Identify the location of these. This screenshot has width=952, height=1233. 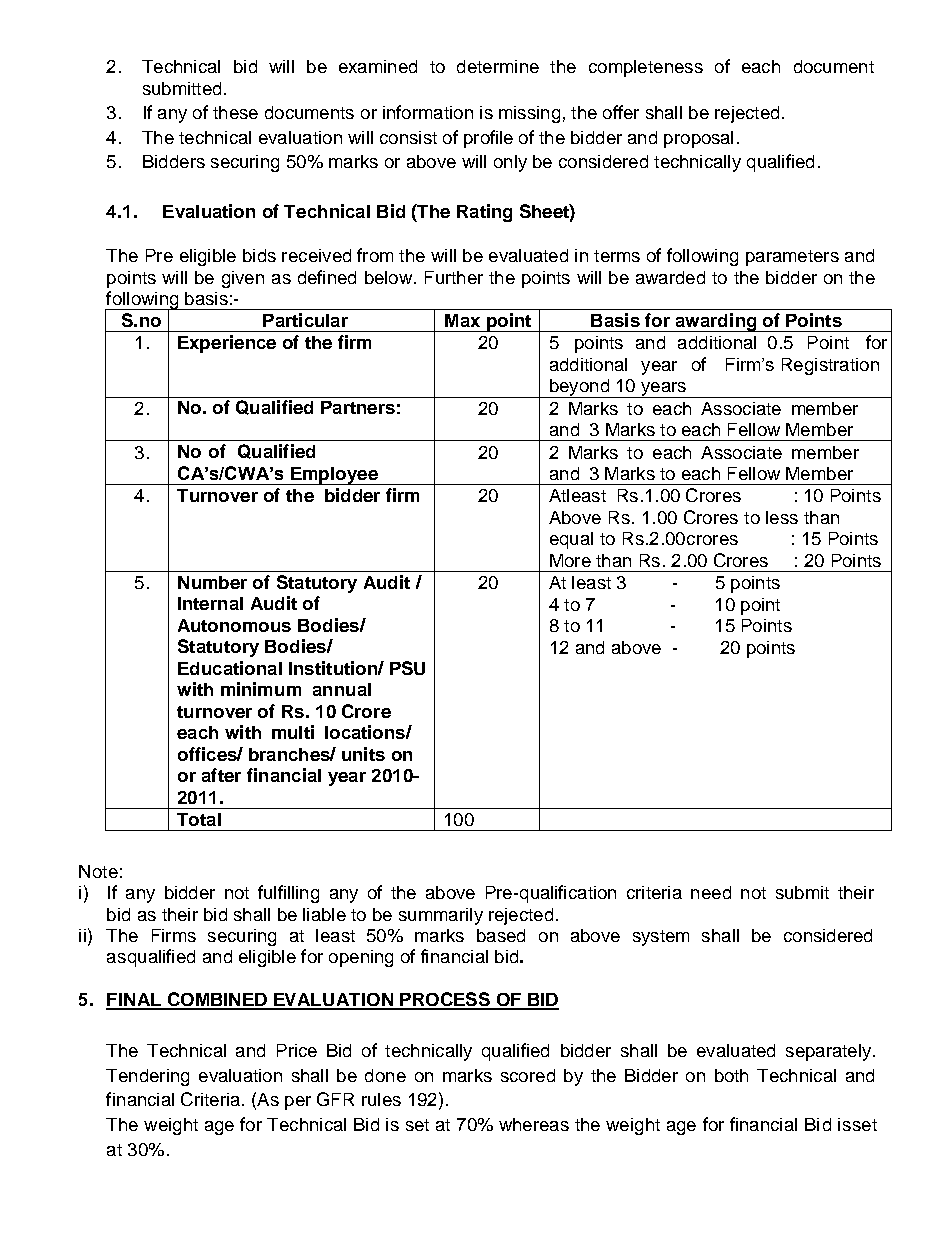
(235, 112).
